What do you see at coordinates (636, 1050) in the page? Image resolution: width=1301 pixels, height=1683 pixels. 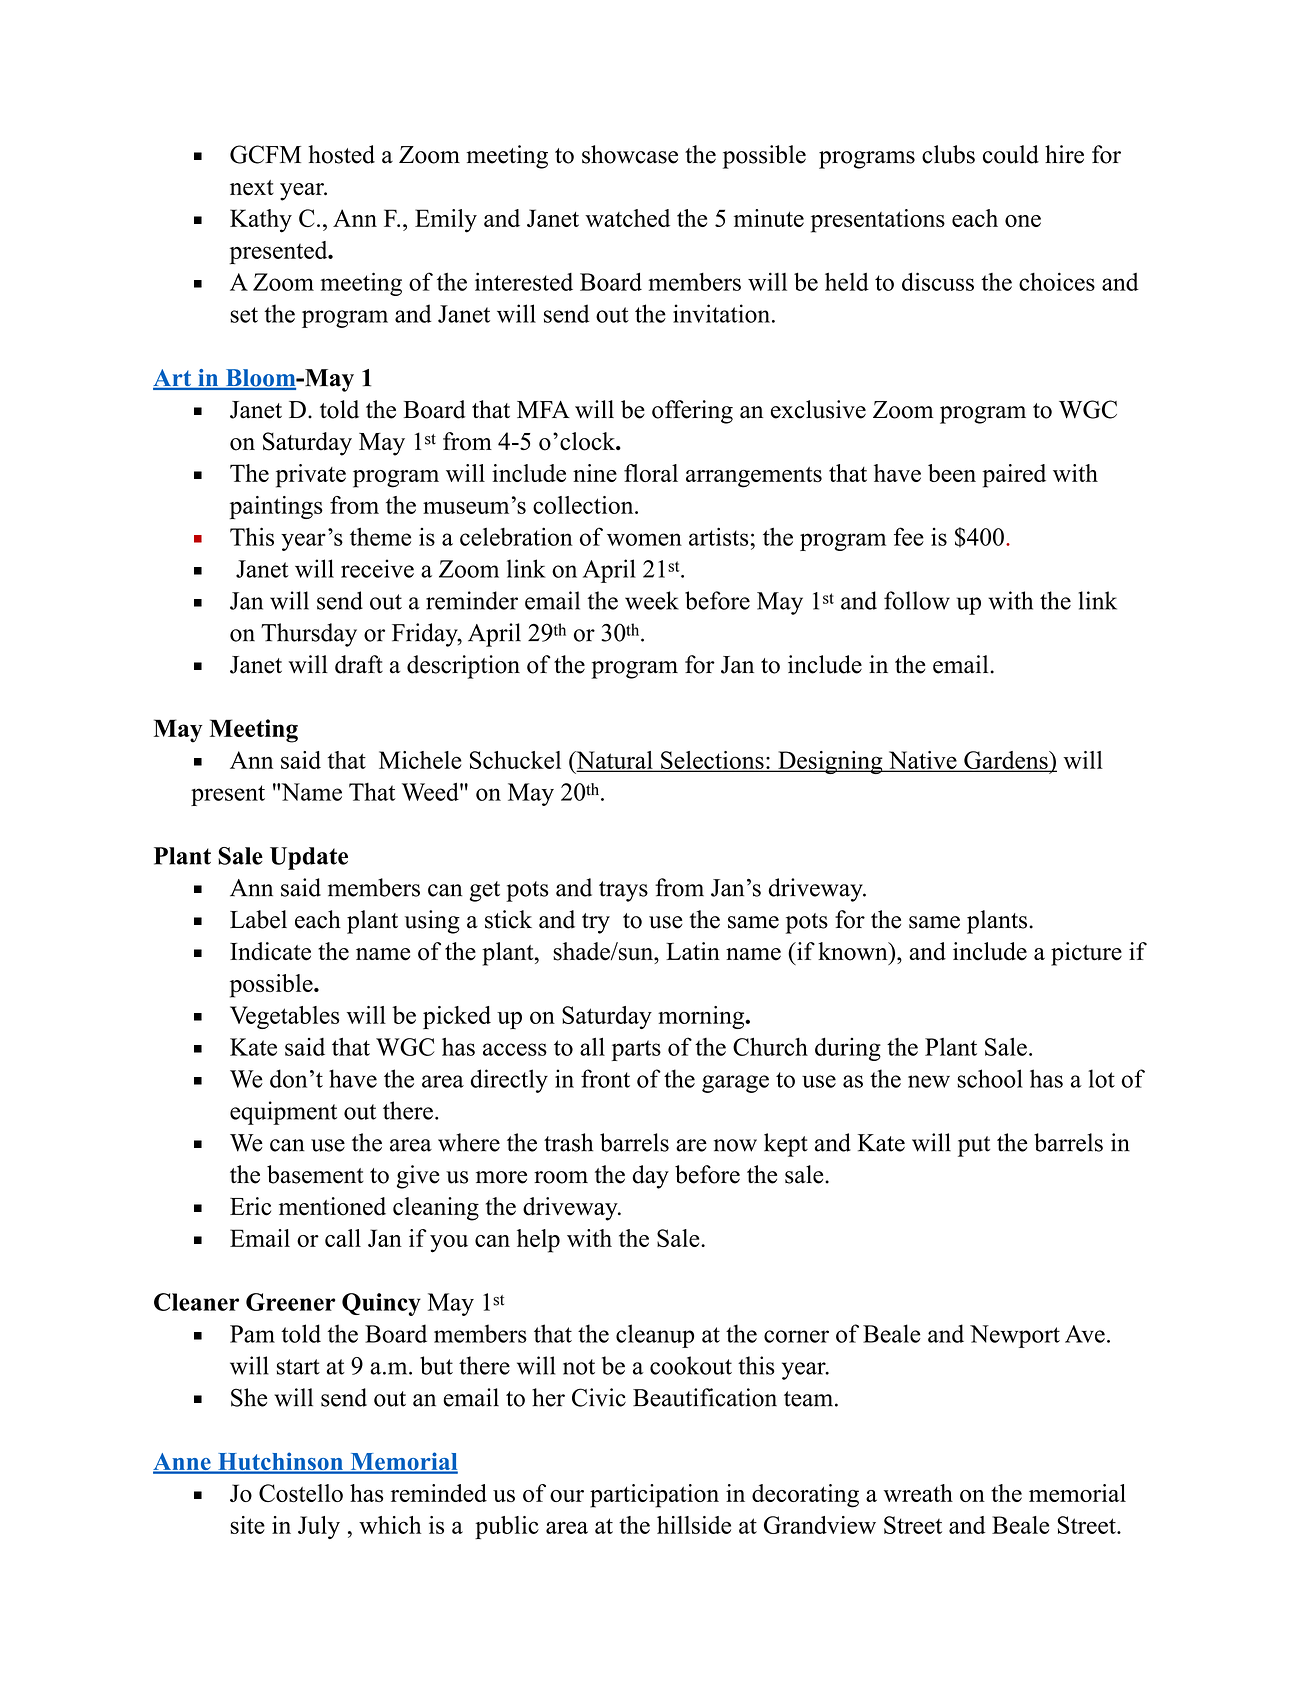 I see `parts` at bounding box center [636, 1050].
